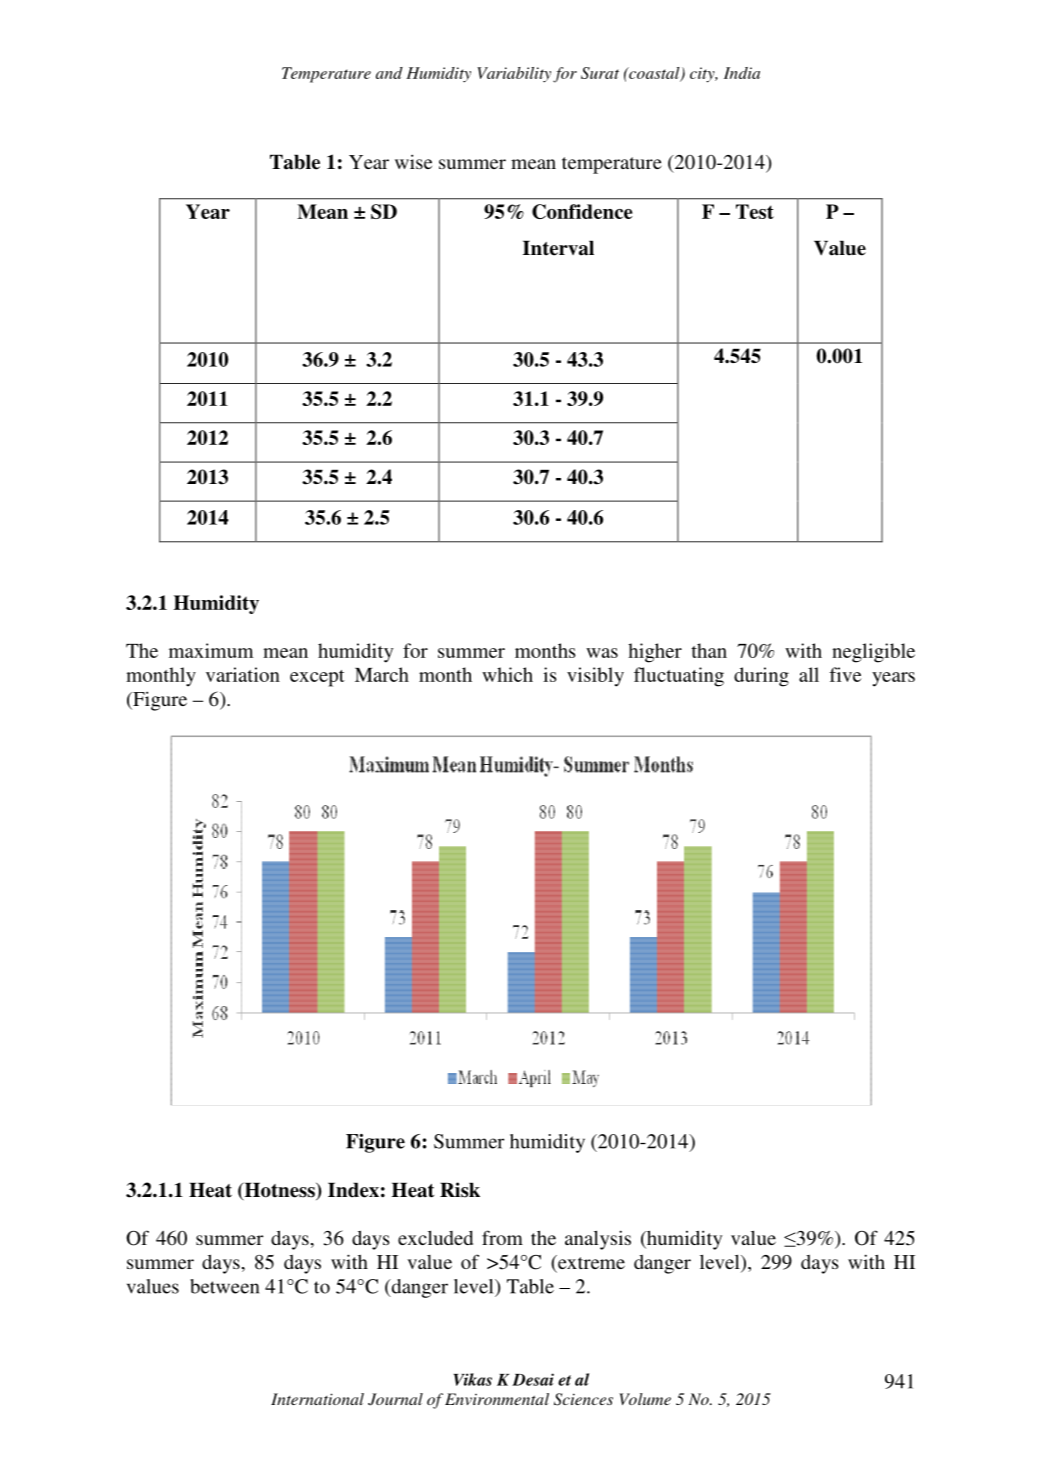 The height and width of the document is (1473, 1041). What do you see at coordinates (514, 75) in the document?
I see `Variability` at bounding box center [514, 75].
